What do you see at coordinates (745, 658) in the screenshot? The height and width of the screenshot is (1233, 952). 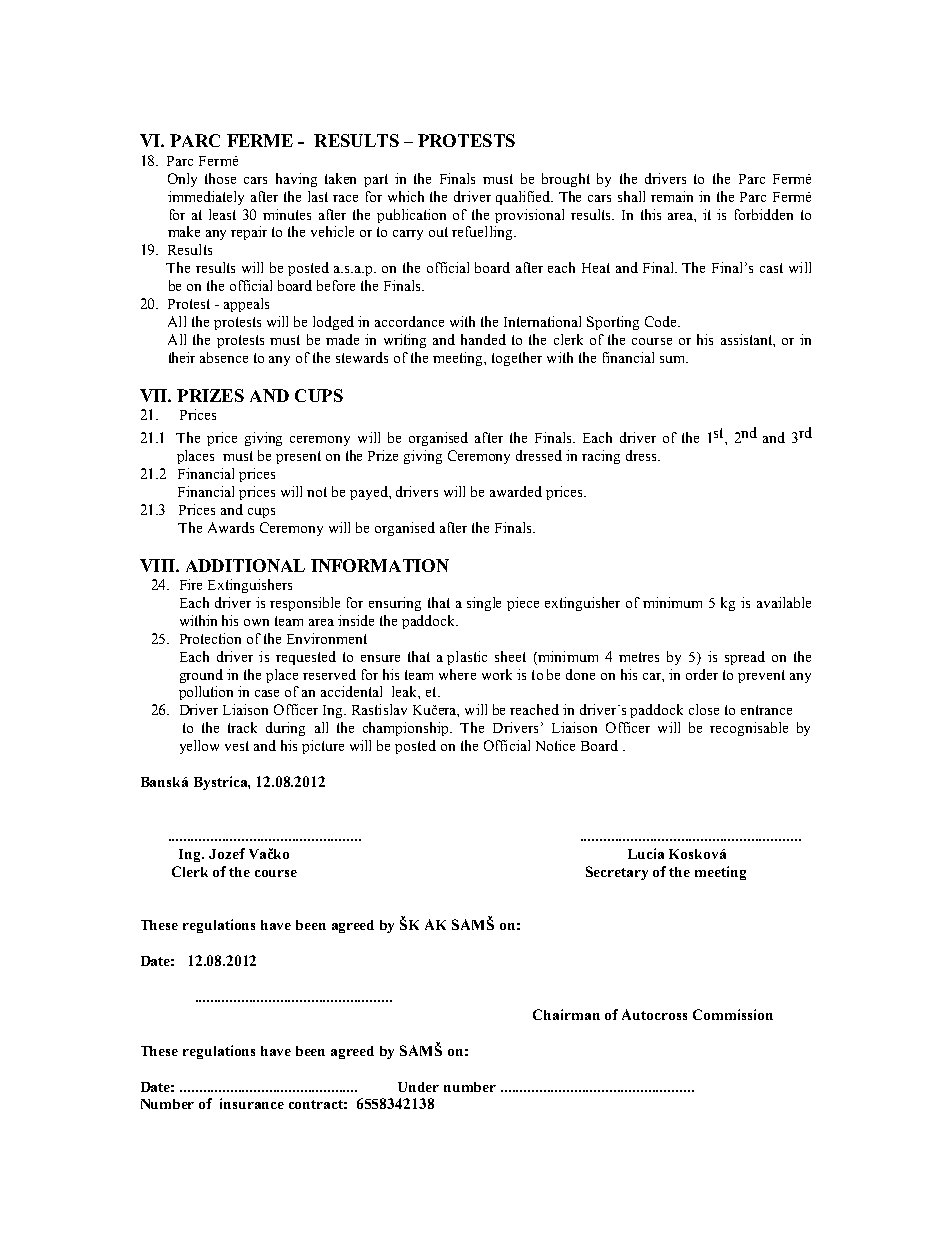 I see `spread` at bounding box center [745, 658].
